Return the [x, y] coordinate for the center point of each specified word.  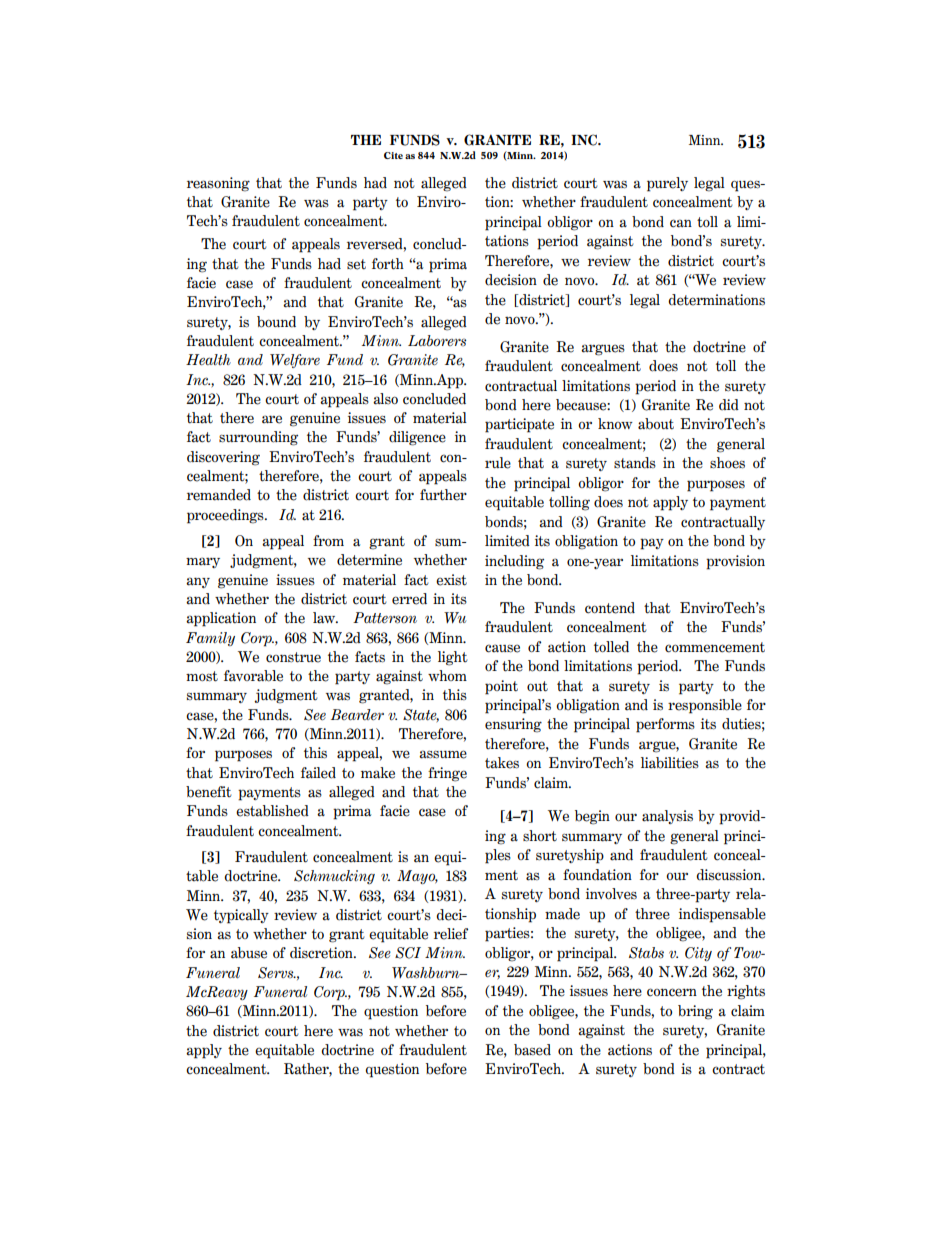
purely [667, 184]
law [325, 618]
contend [610, 608]
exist [451, 580]
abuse [249, 953]
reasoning [218, 184]
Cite [393, 155]
